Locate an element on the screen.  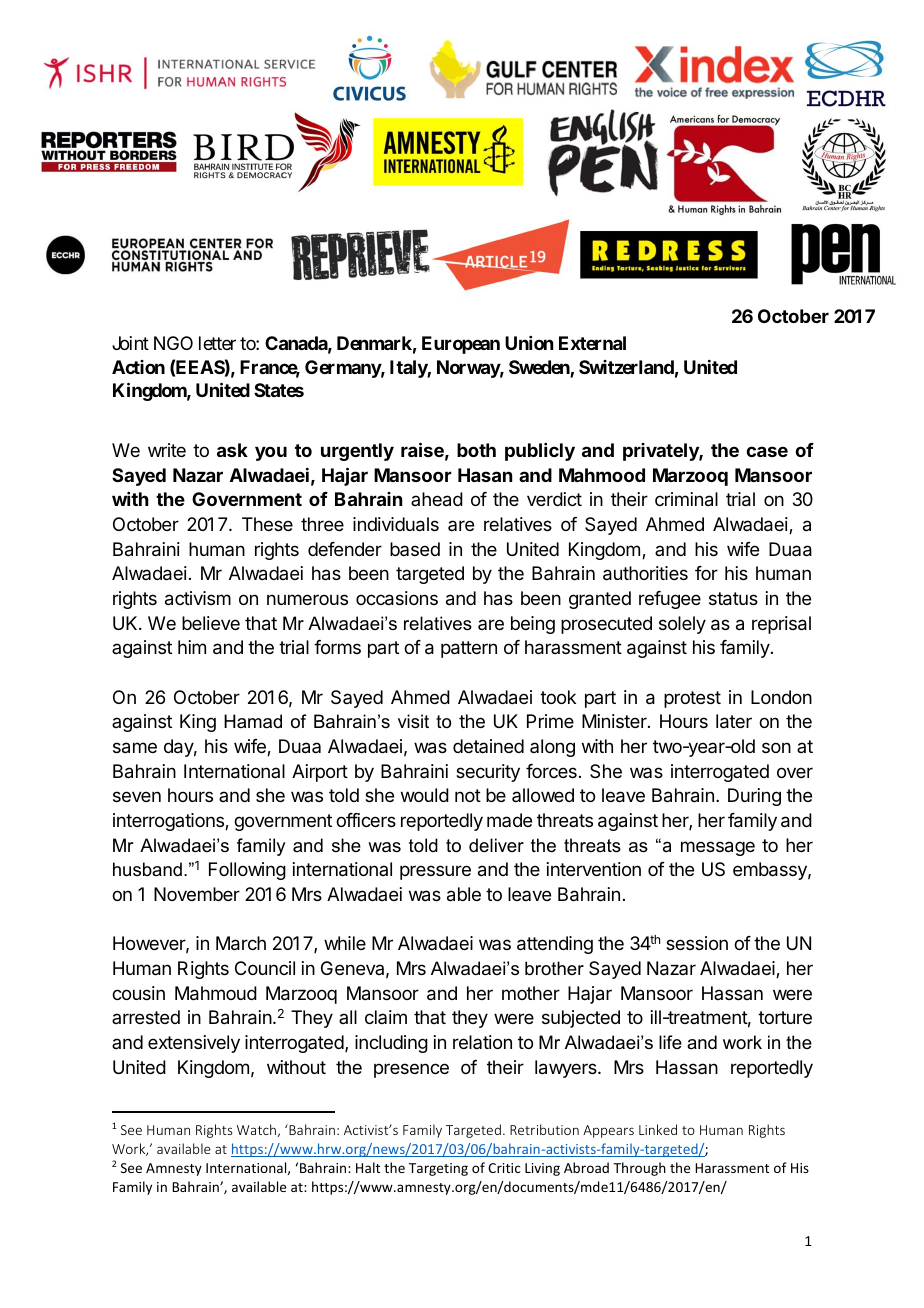
detained is located at coordinates (488, 746).
